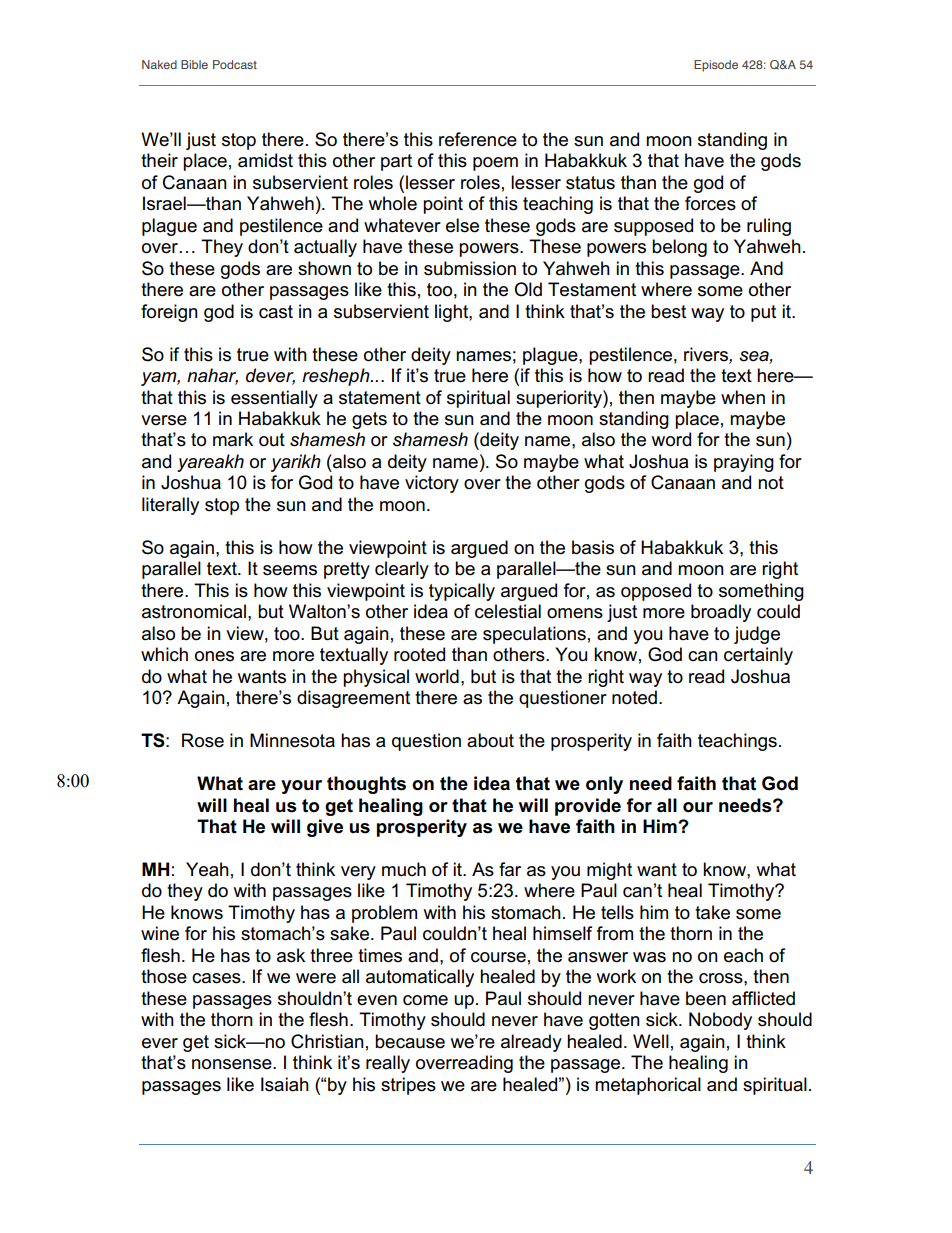  Describe the element at coordinates (290, 570) in the screenshot. I see `seems` at that location.
